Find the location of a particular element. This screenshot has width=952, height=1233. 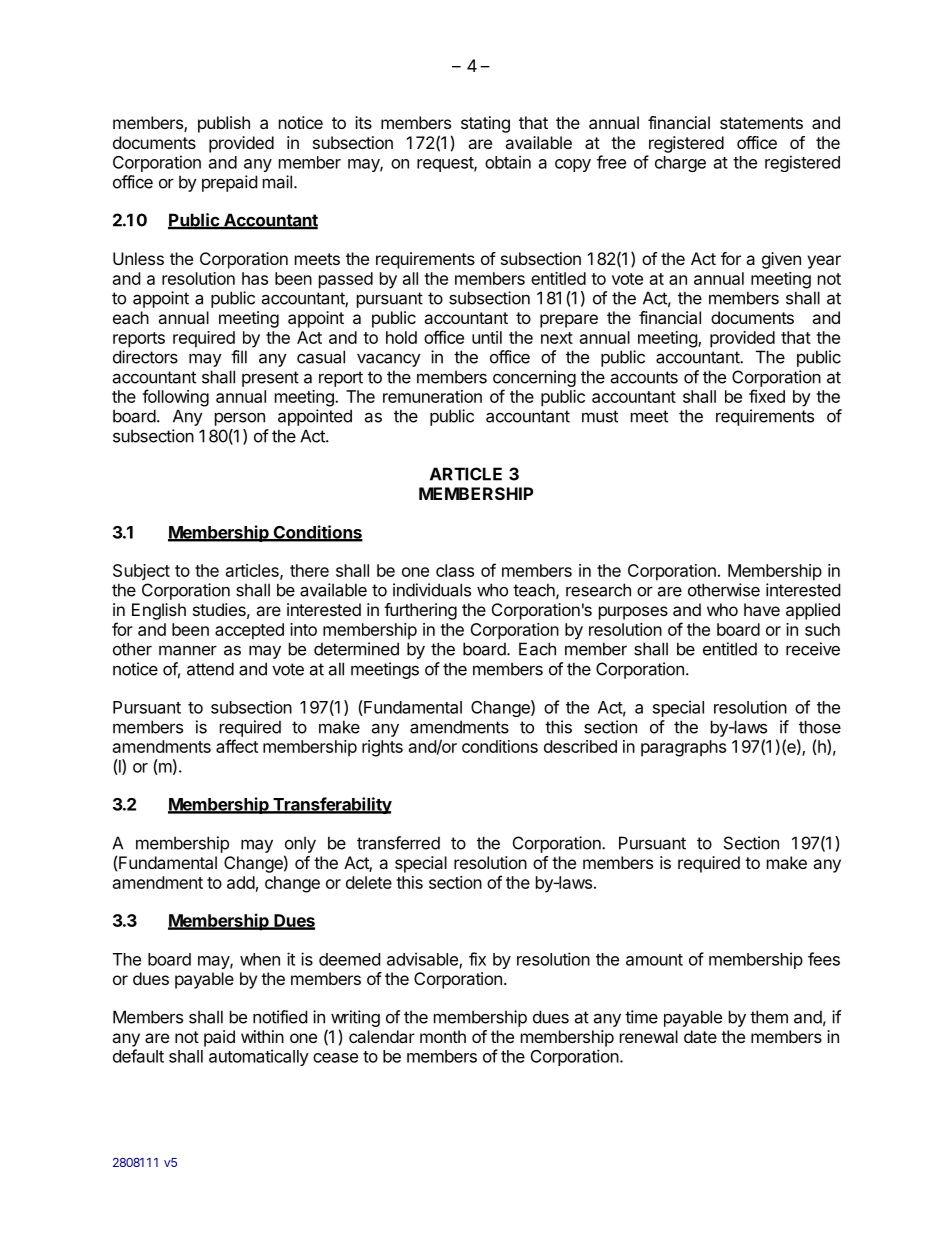

within is located at coordinates (262, 1036).
